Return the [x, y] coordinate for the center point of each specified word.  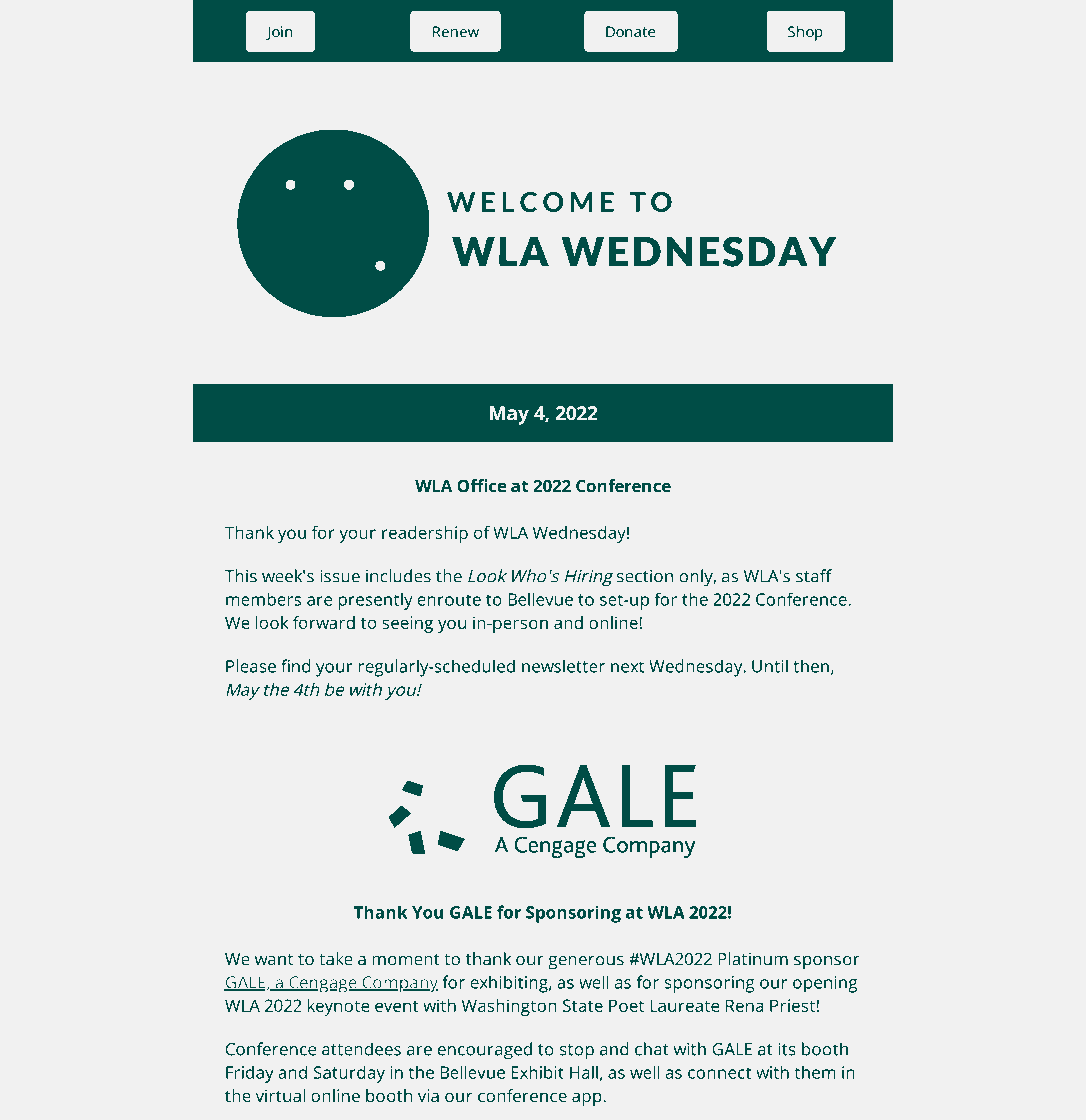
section [645, 576]
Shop [805, 33]
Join [279, 33]
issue [340, 576]
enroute [449, 600]
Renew [456, 32]
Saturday [349, 1074]
